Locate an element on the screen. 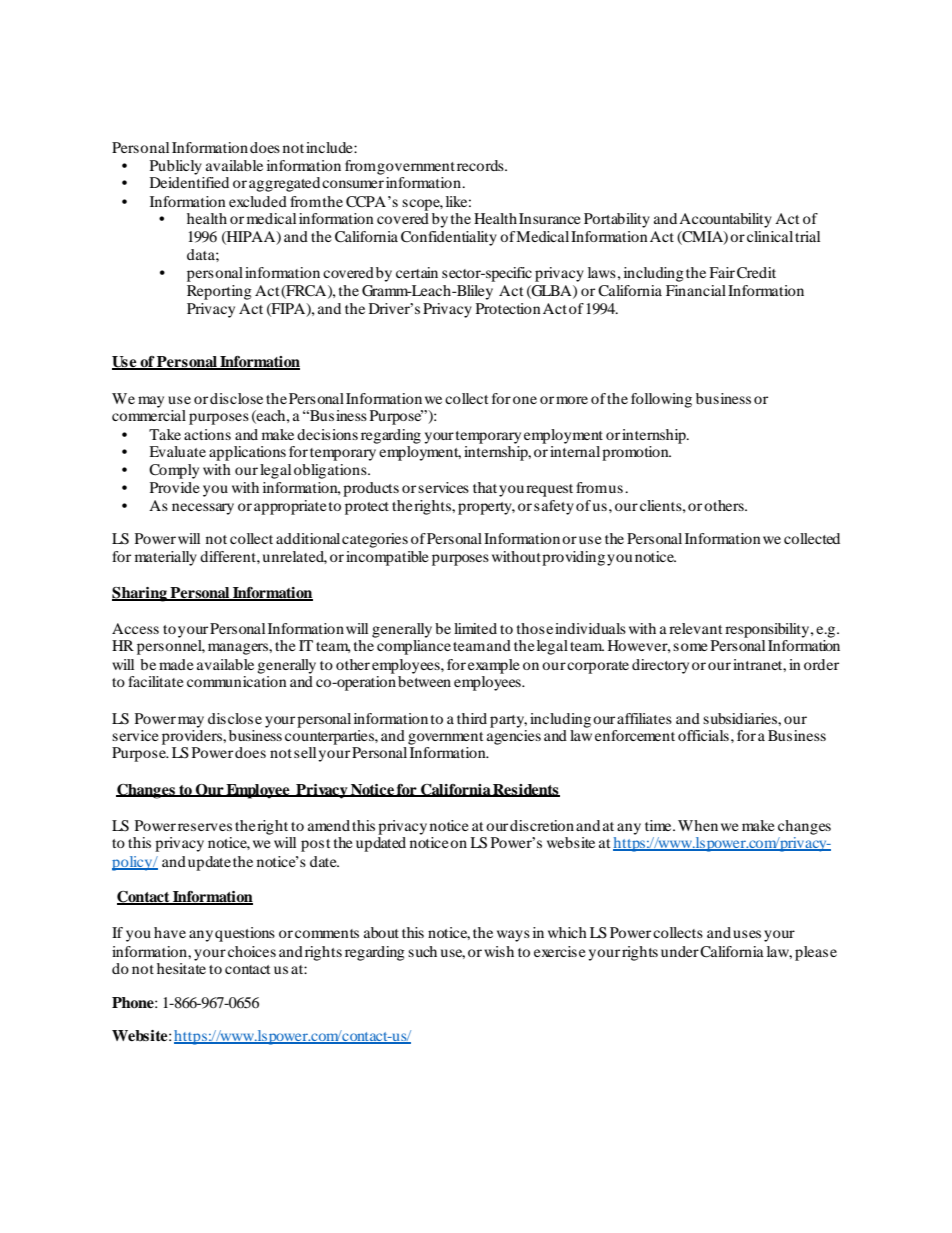 This screenshot has height=1233, width=952. more is located at coordinates (572, 400).
